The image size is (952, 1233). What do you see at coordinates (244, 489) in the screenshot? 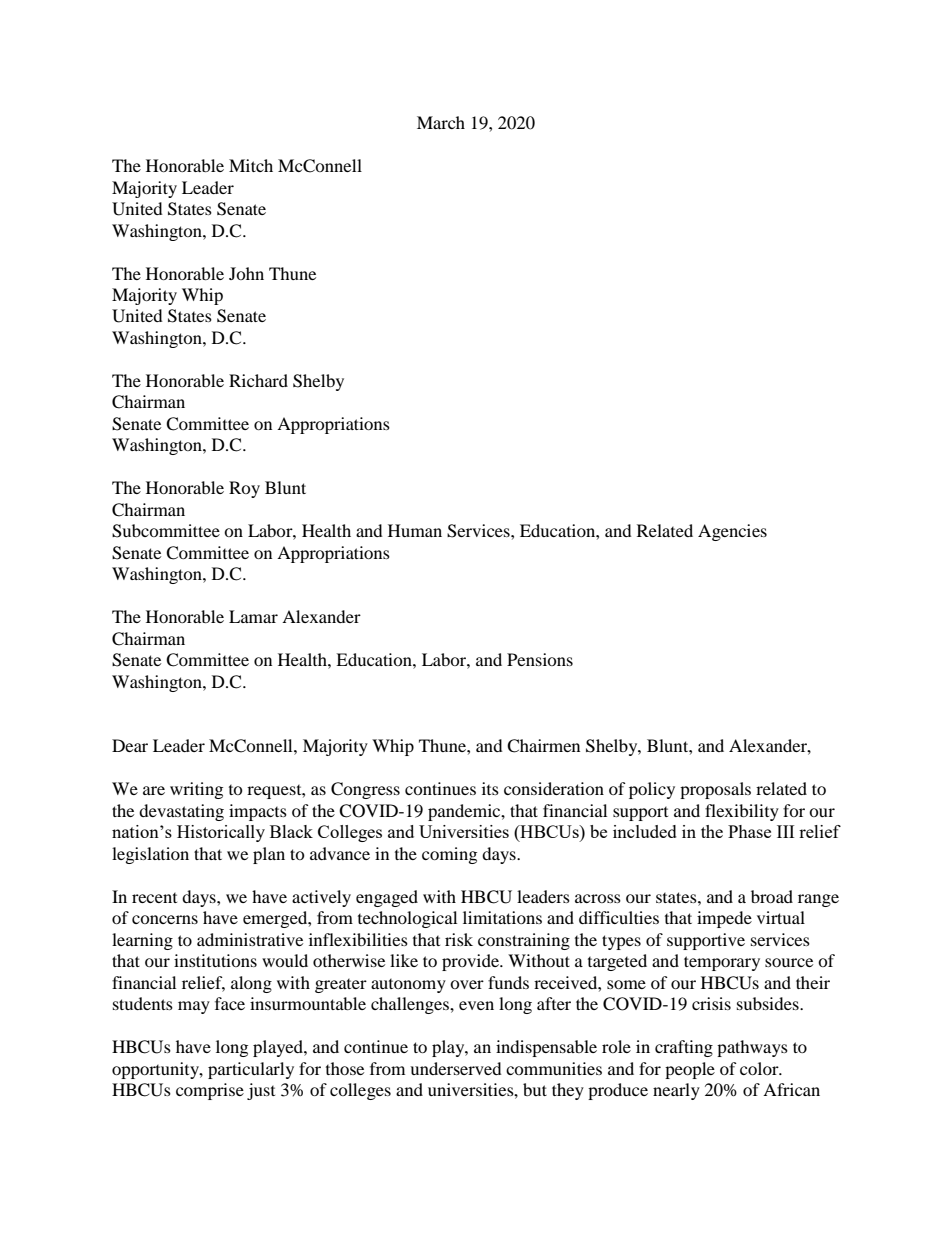
I see `Roy` at bounding box center [244, 489].
